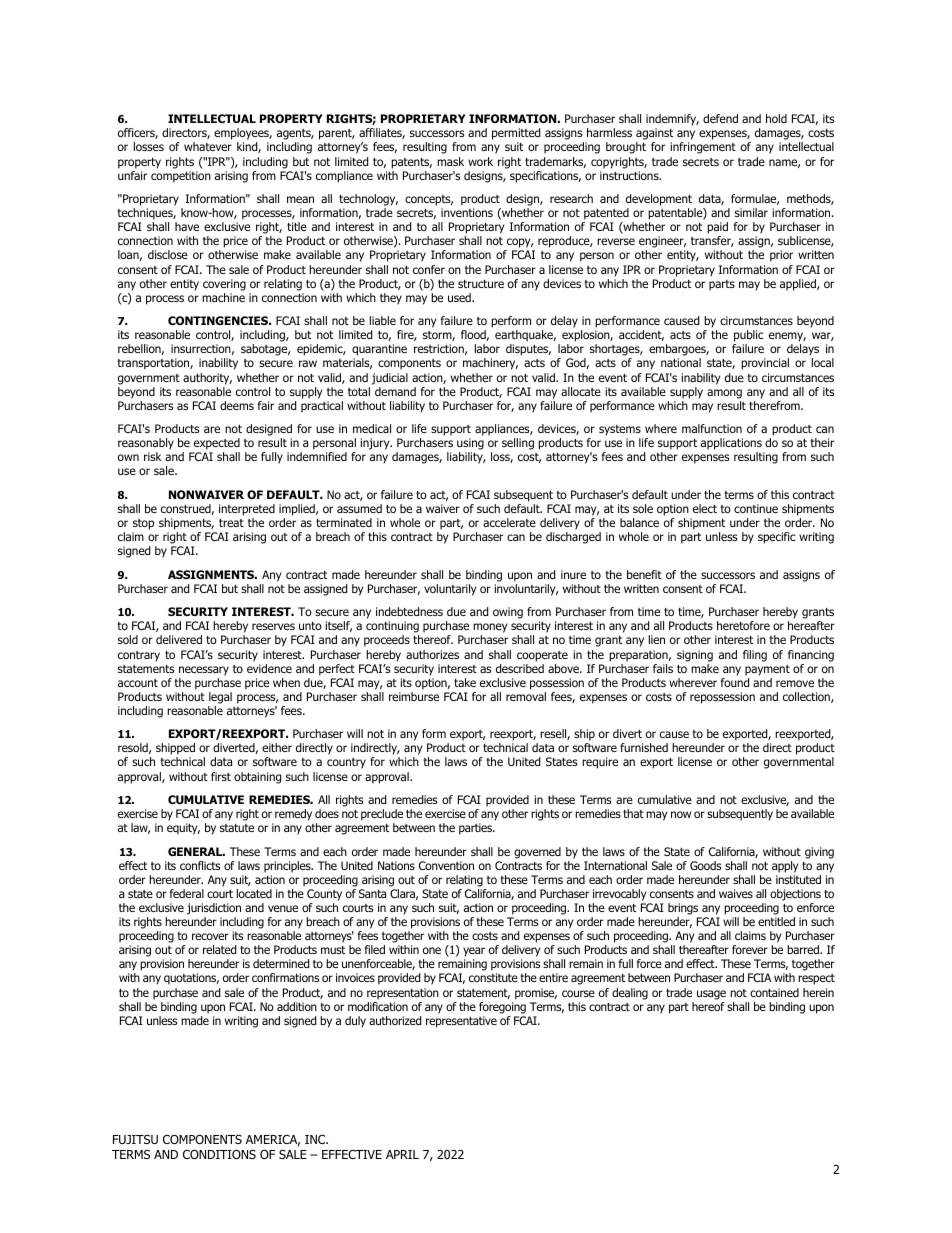 The height and width of the screenshot is (1233, 952). Describe the element at coordinates (490, 629) in the screenshot. I see `money` at that location.
